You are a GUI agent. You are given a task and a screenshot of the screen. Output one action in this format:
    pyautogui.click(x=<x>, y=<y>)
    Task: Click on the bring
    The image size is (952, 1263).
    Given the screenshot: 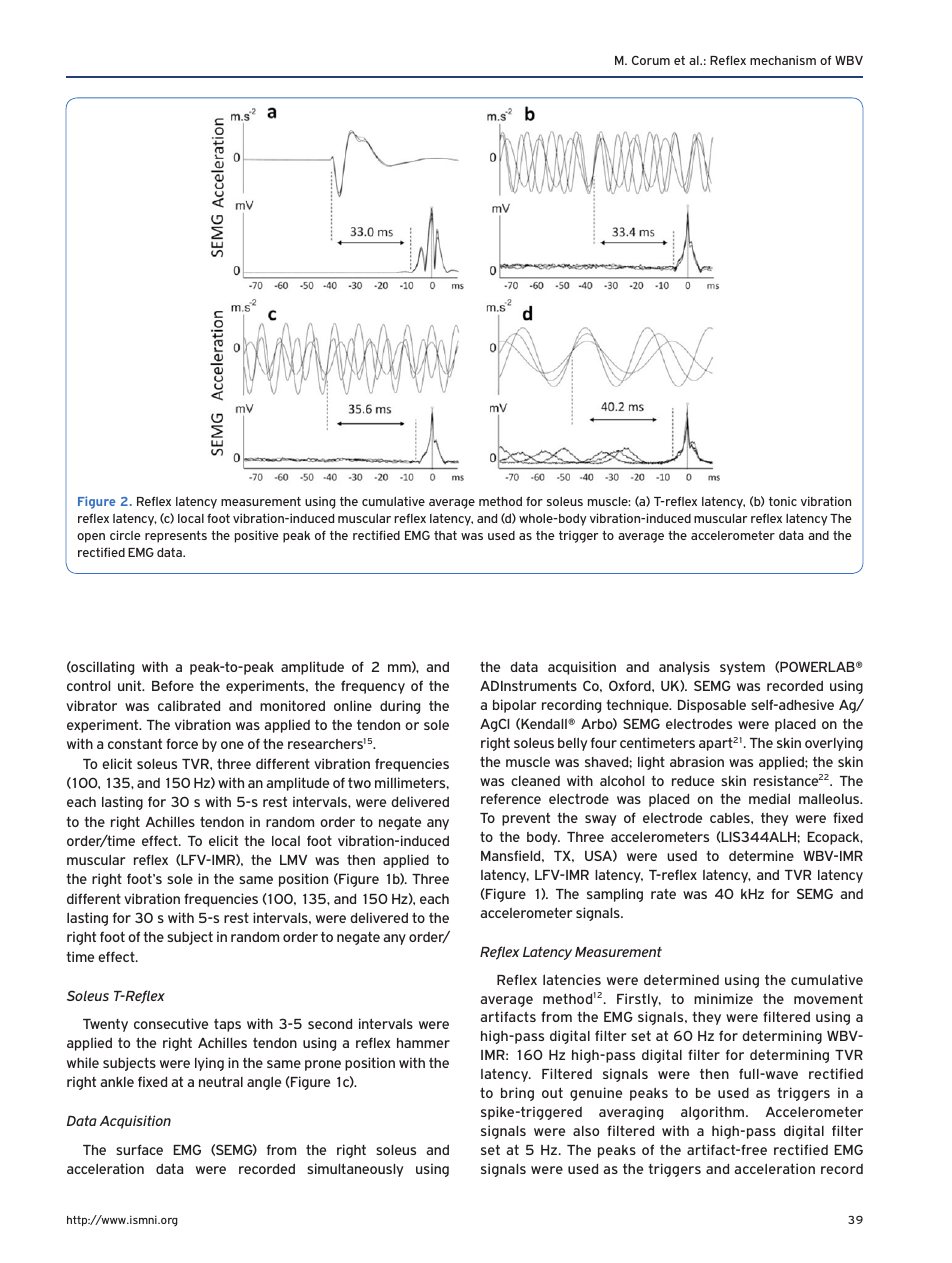 What is the action you would take?
    pyautogui.click(x=517, y=1094)
